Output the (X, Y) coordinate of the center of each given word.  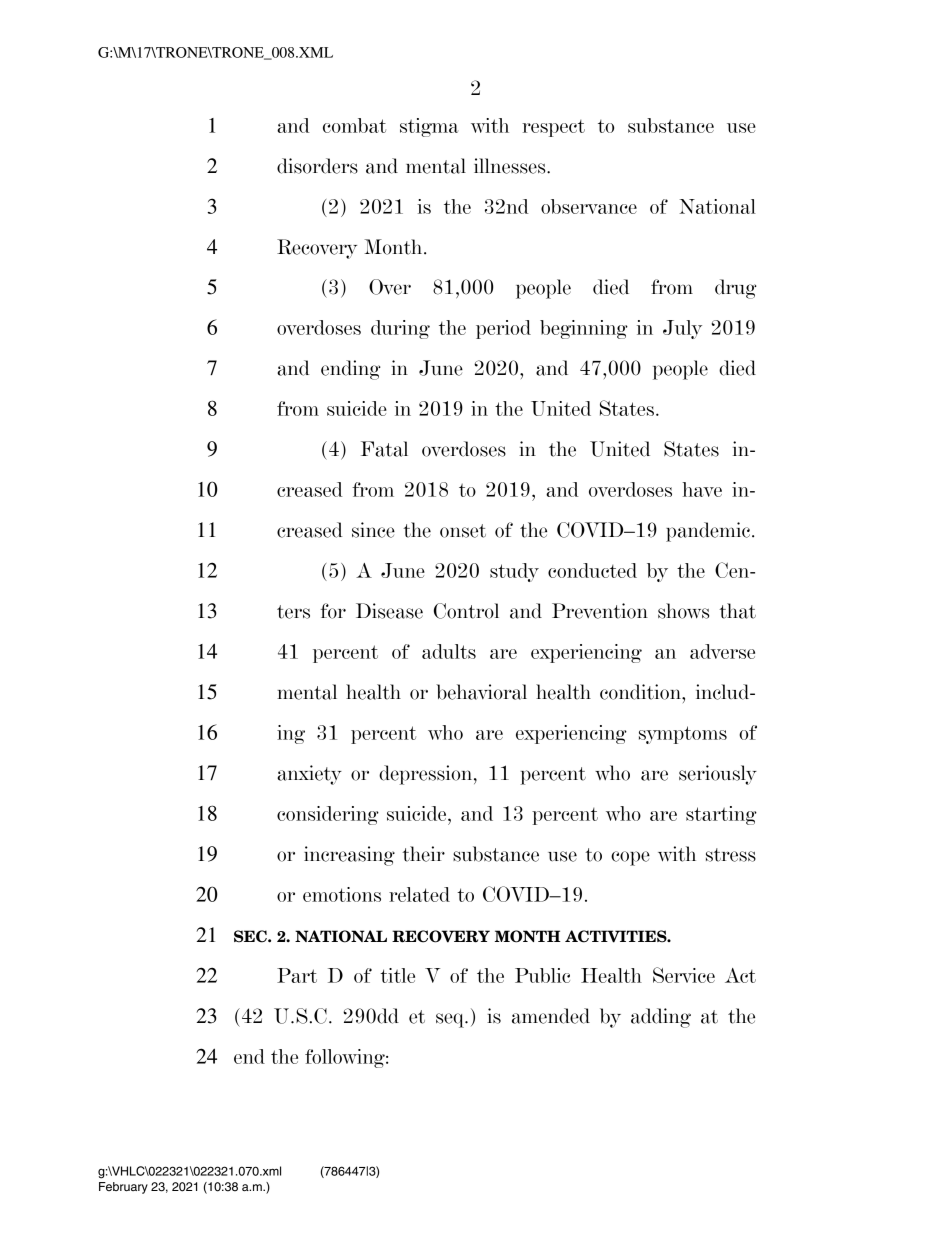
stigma (429, 127)
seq (451, 1020)
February (123, 1188)
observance (589, 206)
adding (661, 1018)
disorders (317, 166)
